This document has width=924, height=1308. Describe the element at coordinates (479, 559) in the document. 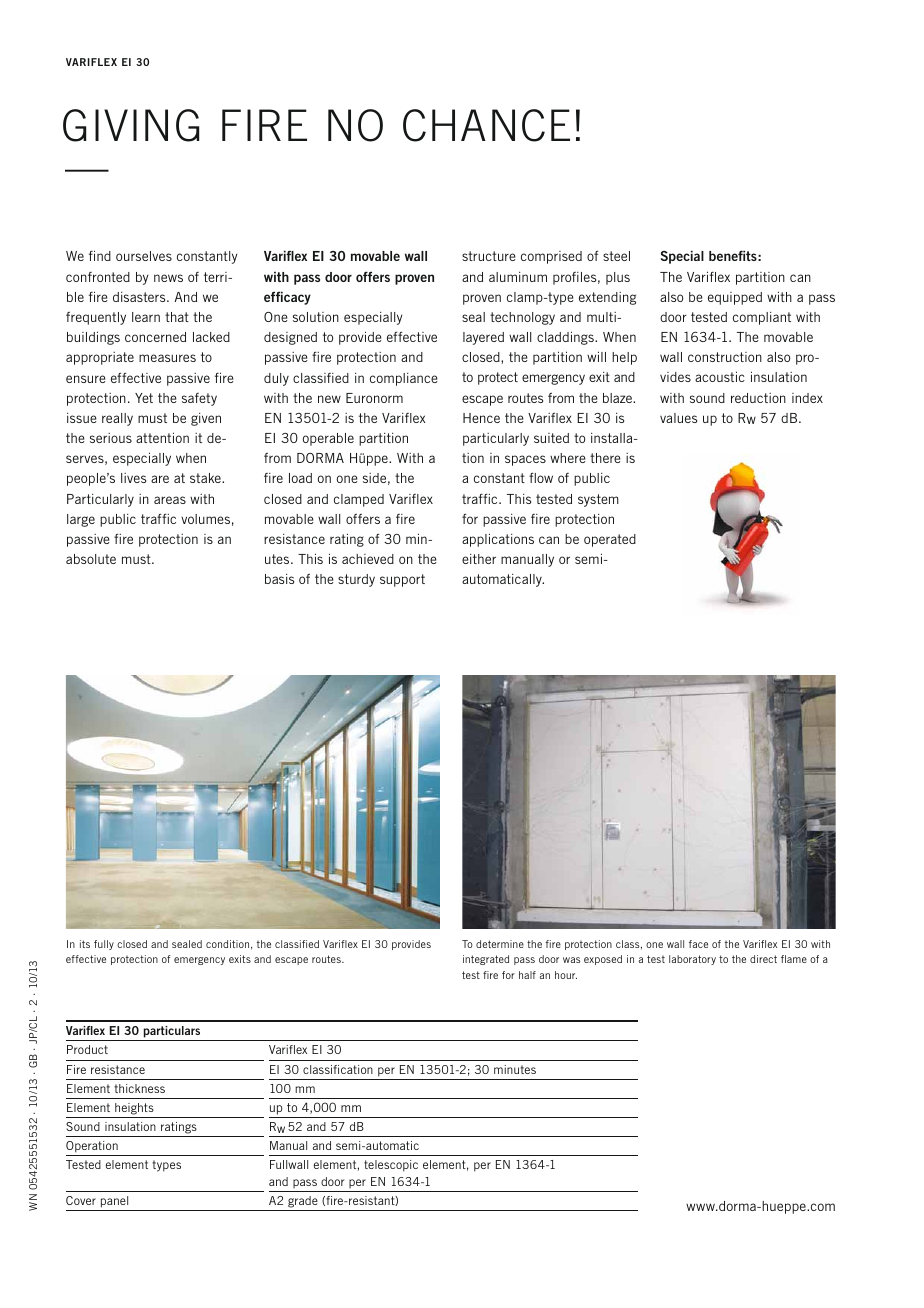

I see `either` at that location.
